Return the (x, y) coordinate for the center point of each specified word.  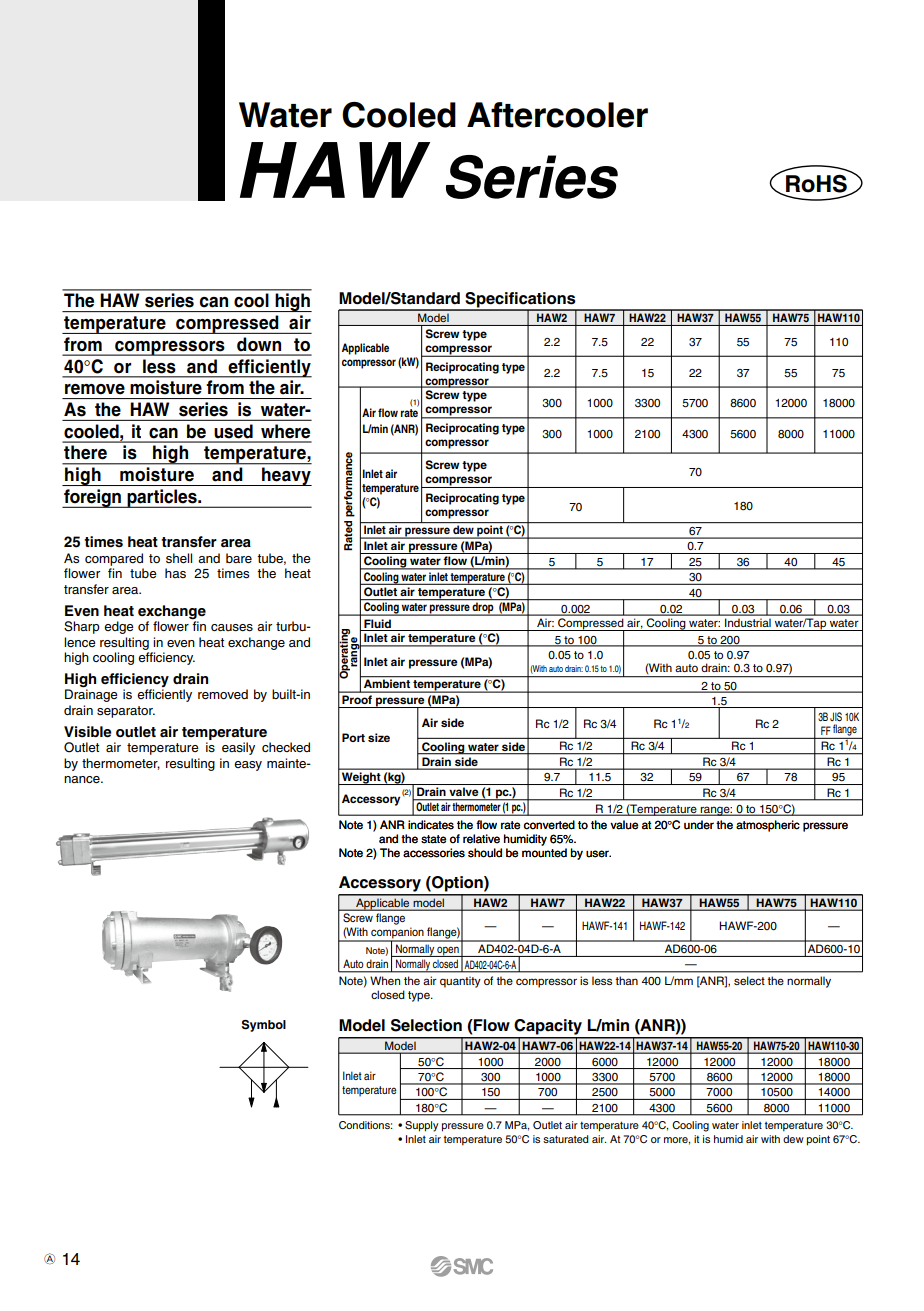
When (385, 980)
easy (248, 766)
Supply (422, 1126)
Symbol (264, 1026)
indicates (431, 825)
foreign (92, 498)
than (626, 980)
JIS (836, 717)
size (379, 737)
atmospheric (768, 826)
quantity (460, 982)
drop (483, 609)
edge (119, 627)
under (699, 825)
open (448, 951)
